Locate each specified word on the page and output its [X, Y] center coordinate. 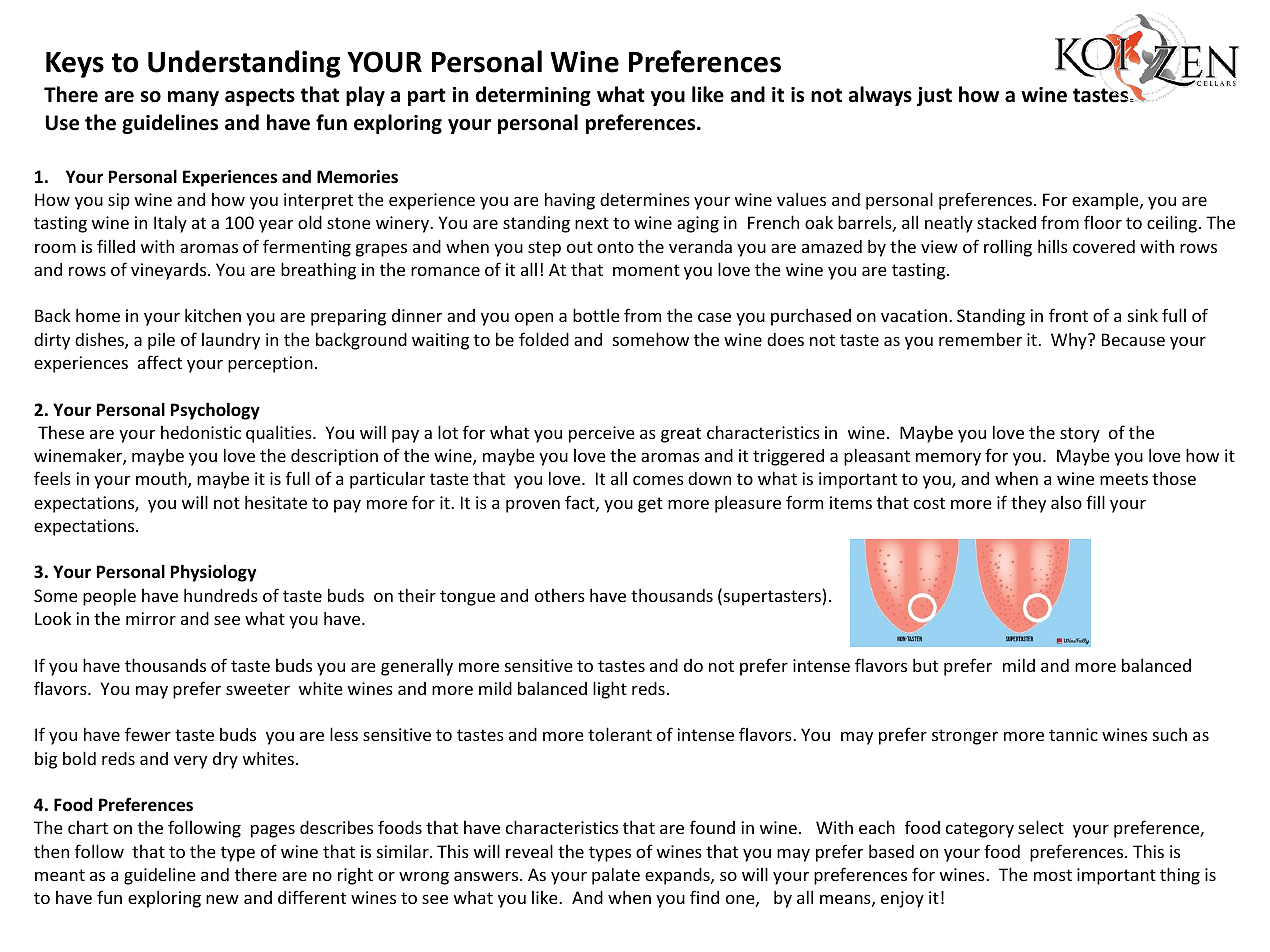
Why [1070, 341]
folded [544, 339]
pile [161, 341]
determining [533, 96]
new [222, 899]
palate [616, 876]
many [193, 98]
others [560, 595]
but [925, 665]
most [1053, 875]
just [934, 96]
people [109, 597]
